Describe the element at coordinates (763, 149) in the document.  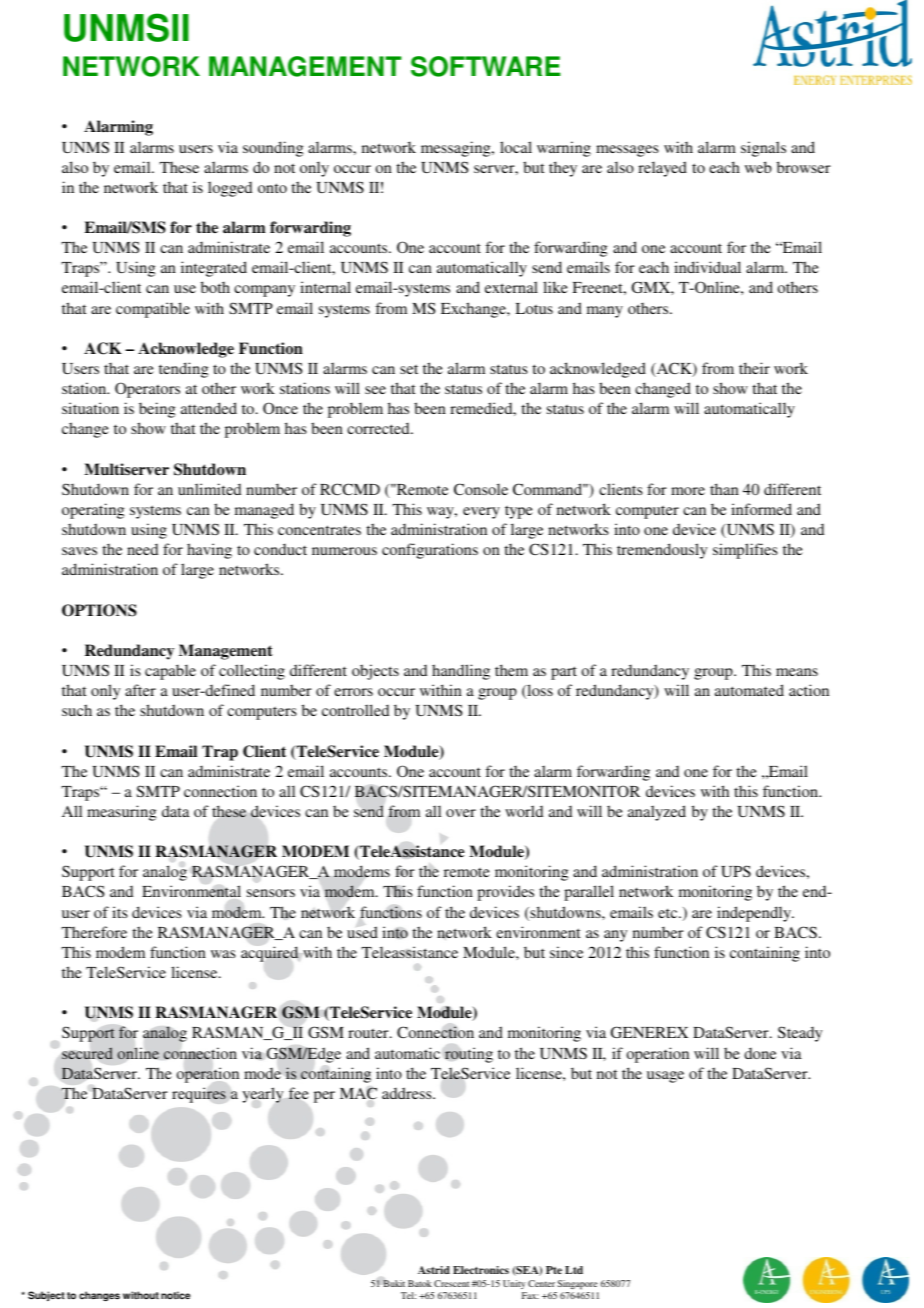
I see `signals` at that location.
